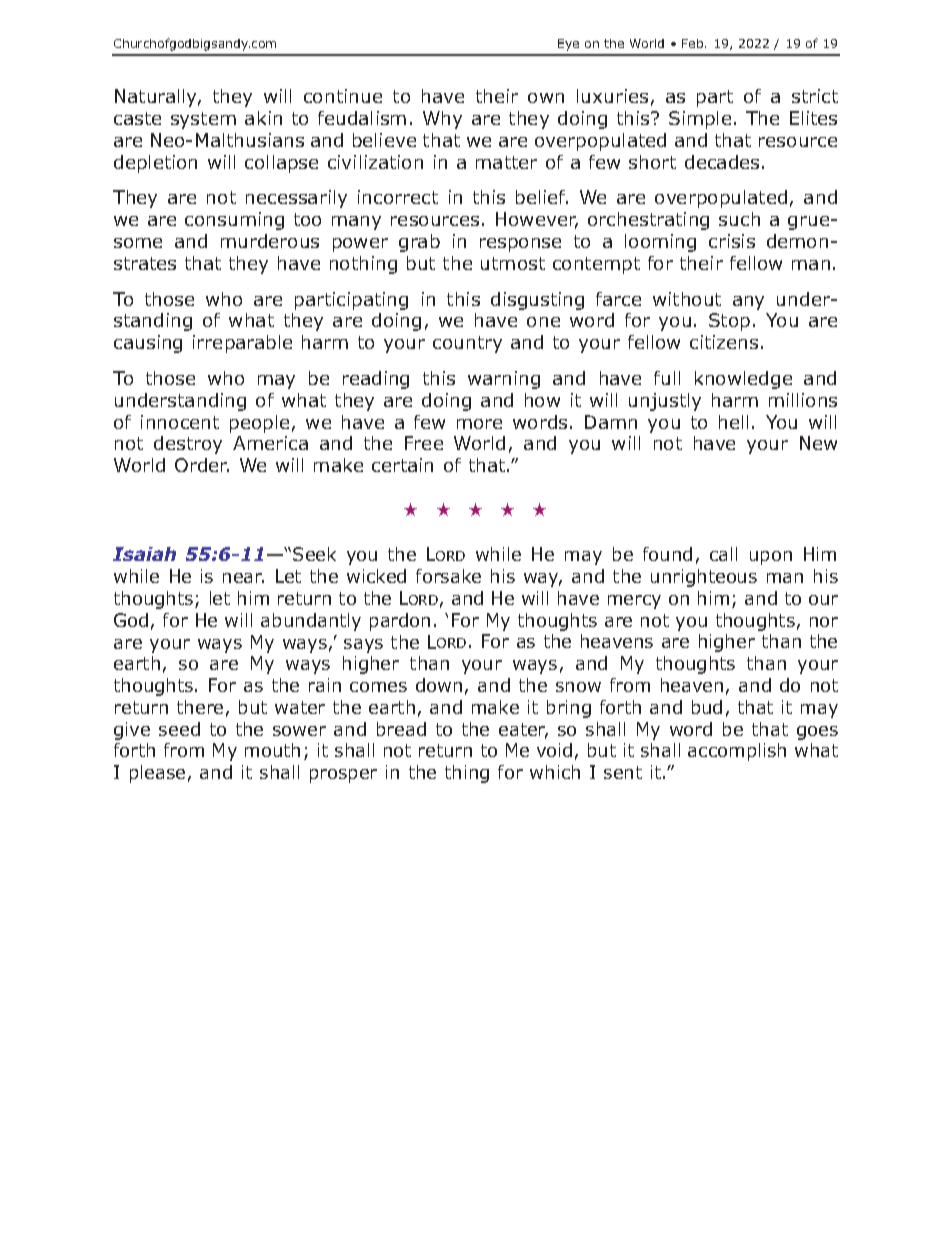 The height and width of the screenshot is (1233, 952). Describe the element at coordinates (523, 731) in the screenshot. I see `eater` at that location.
